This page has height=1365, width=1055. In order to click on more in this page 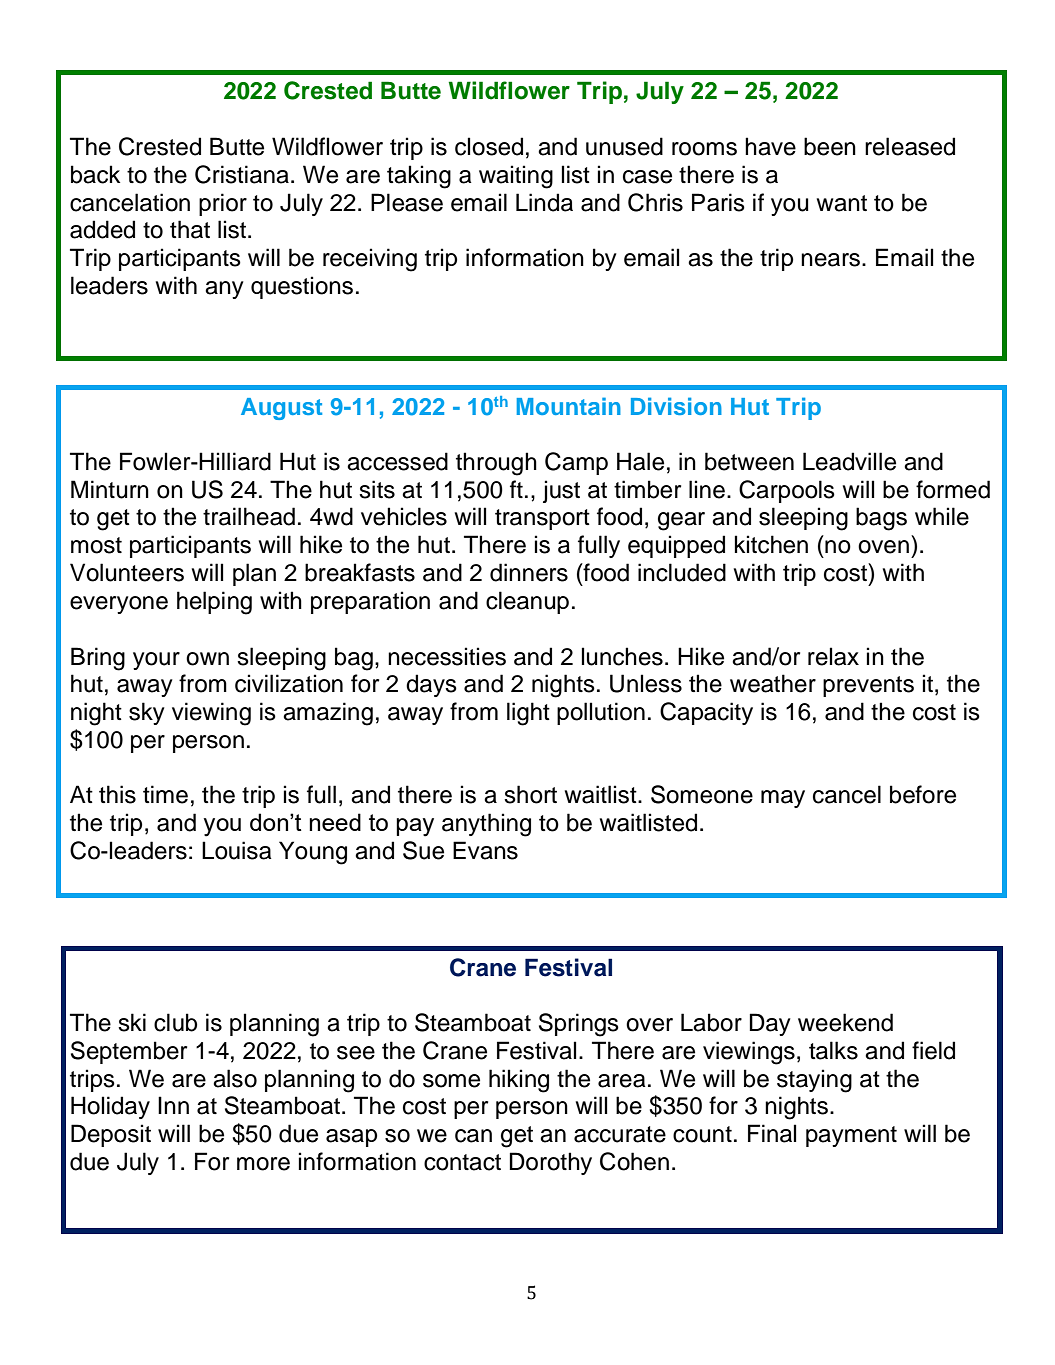, I will do `click(263, 1164)`.
